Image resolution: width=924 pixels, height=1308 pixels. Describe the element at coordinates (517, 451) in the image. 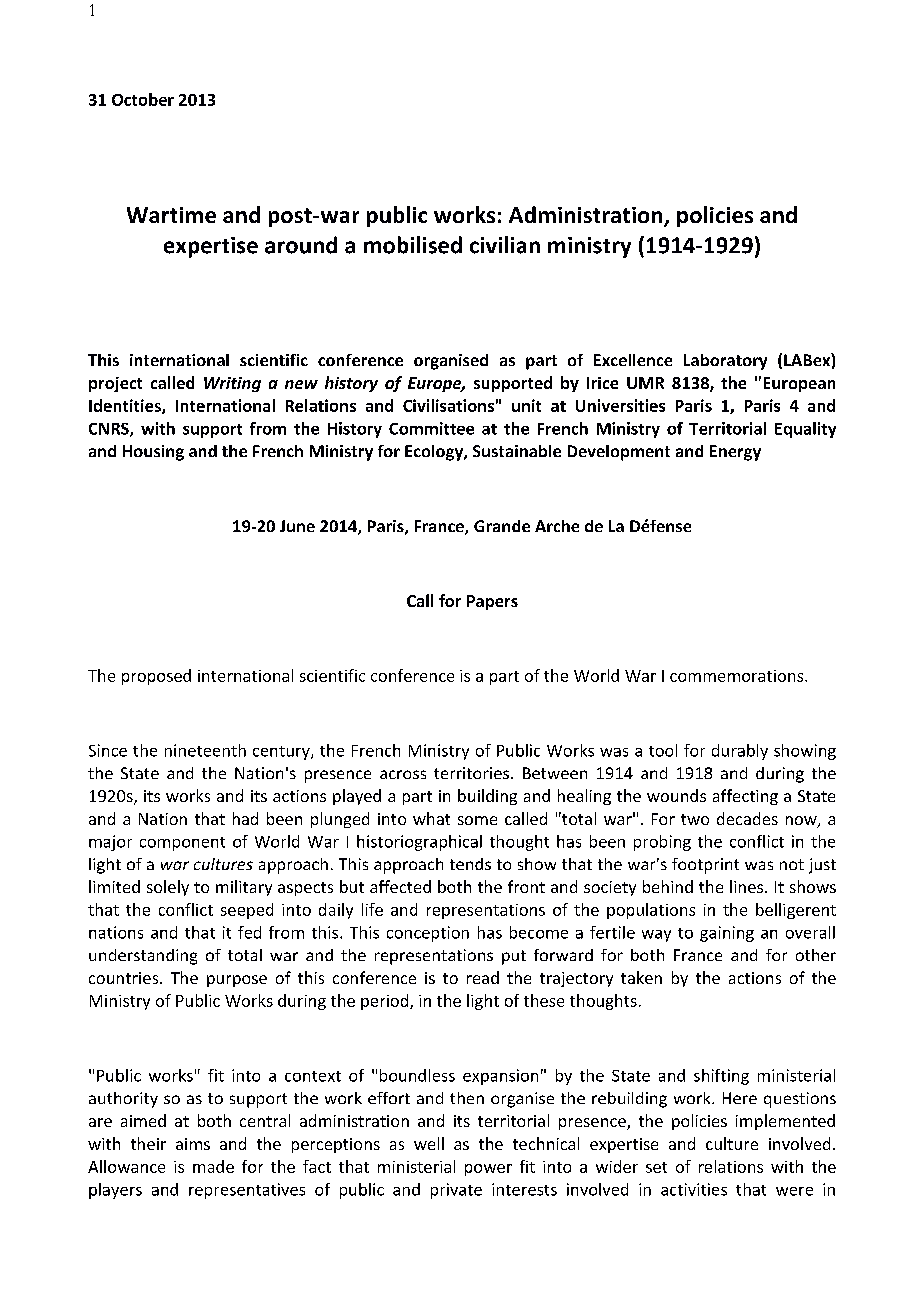

I see `Sustainable` at that location.
